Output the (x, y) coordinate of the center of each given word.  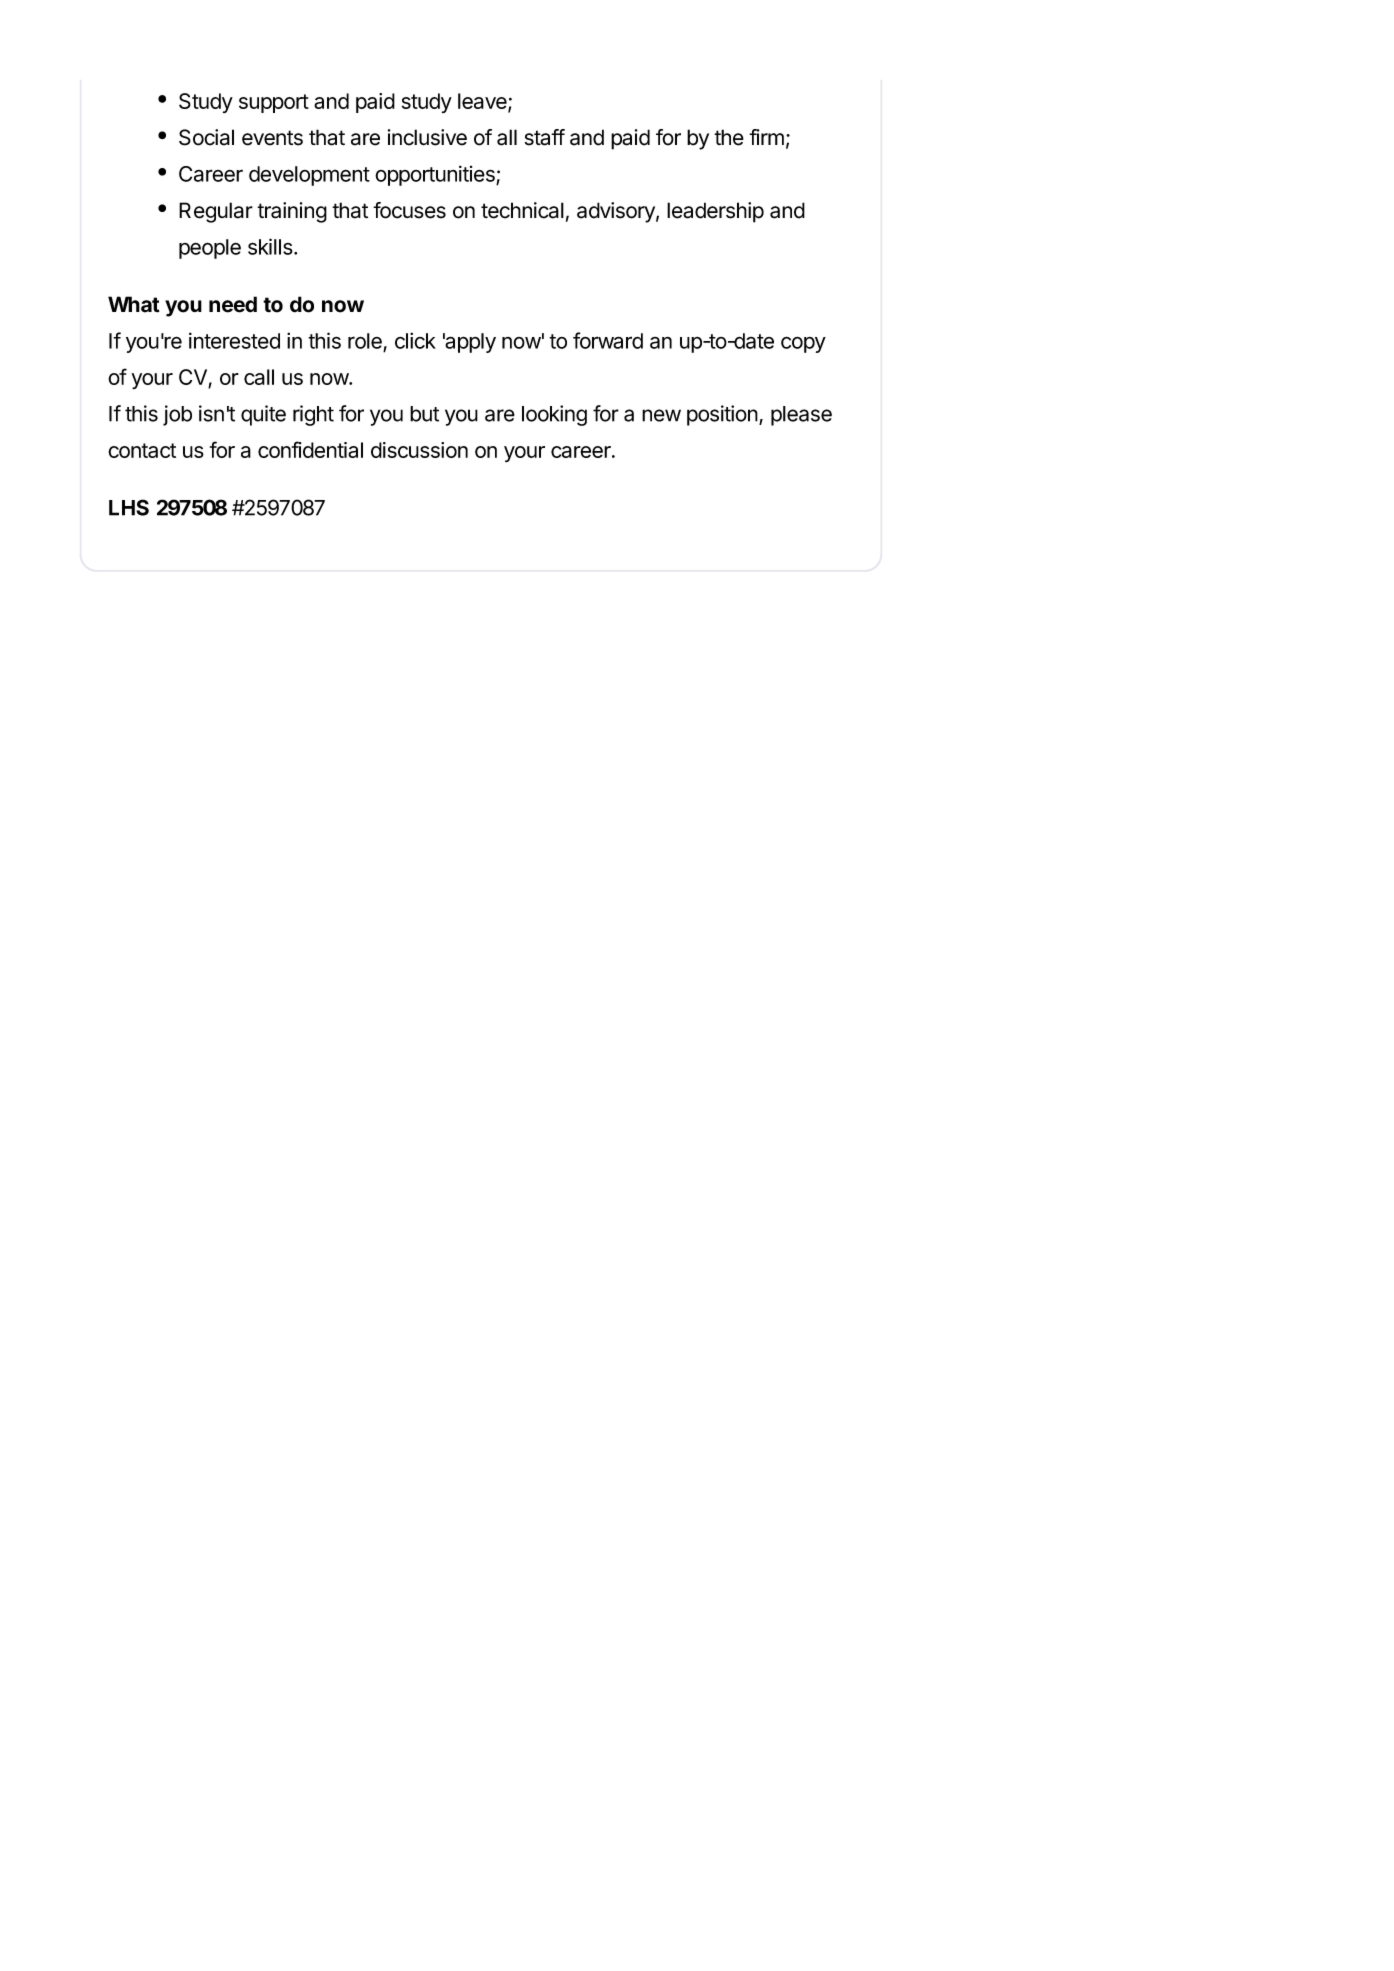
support (274, 103)
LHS (129, 507)
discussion (419, 450)
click (415, 340)
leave (483, 102)
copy (803, 344)
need (233, 304)
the (729, 137)
